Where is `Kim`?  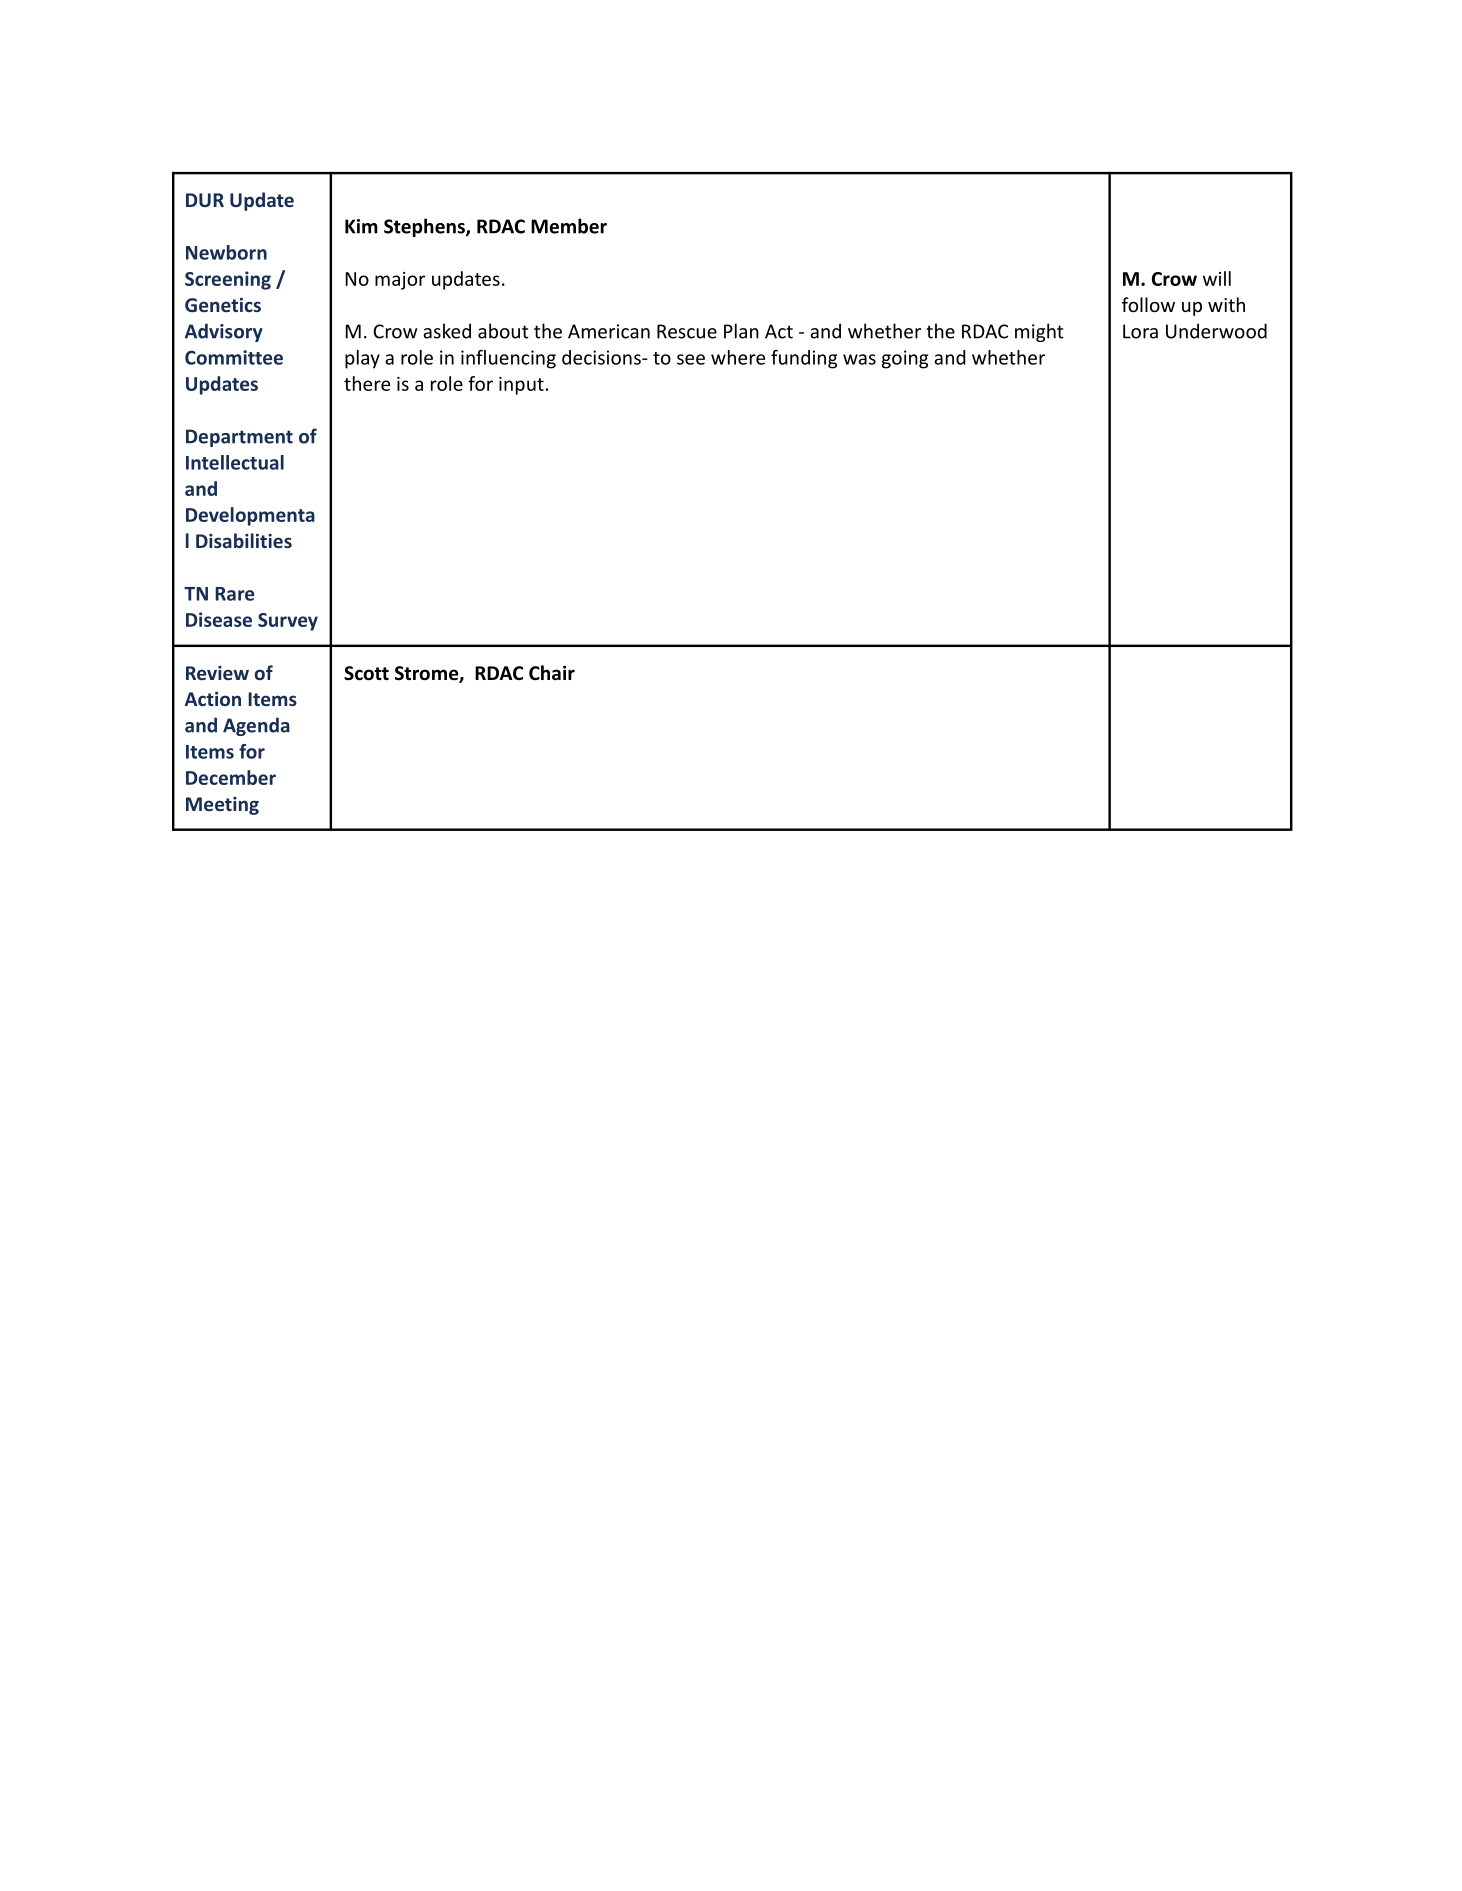 Kim is located at coordinates (361, 226).
